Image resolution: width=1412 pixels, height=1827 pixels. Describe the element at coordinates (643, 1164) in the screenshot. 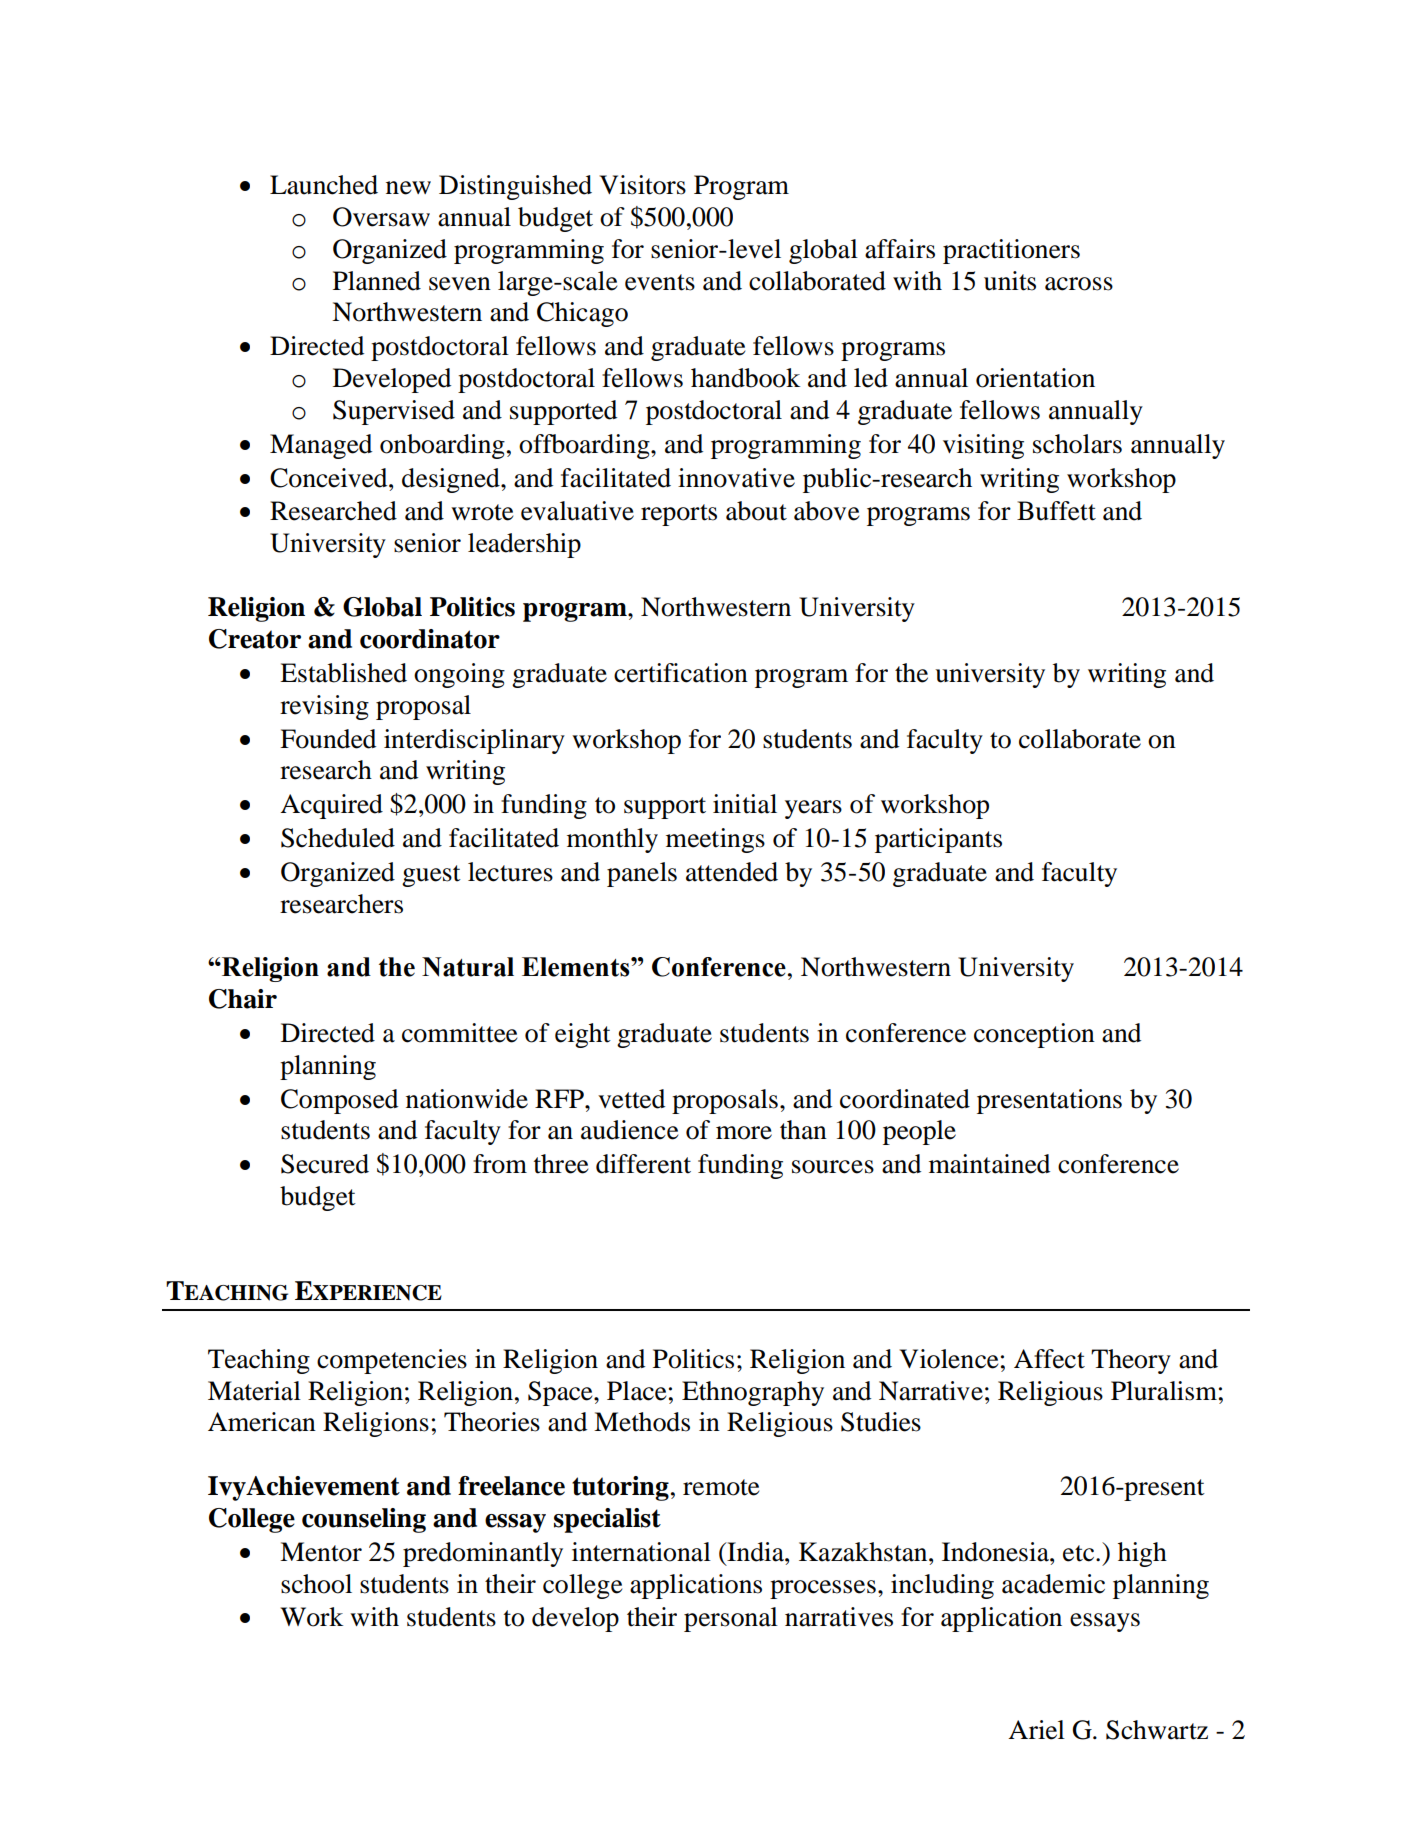

I see `different` at that location.
